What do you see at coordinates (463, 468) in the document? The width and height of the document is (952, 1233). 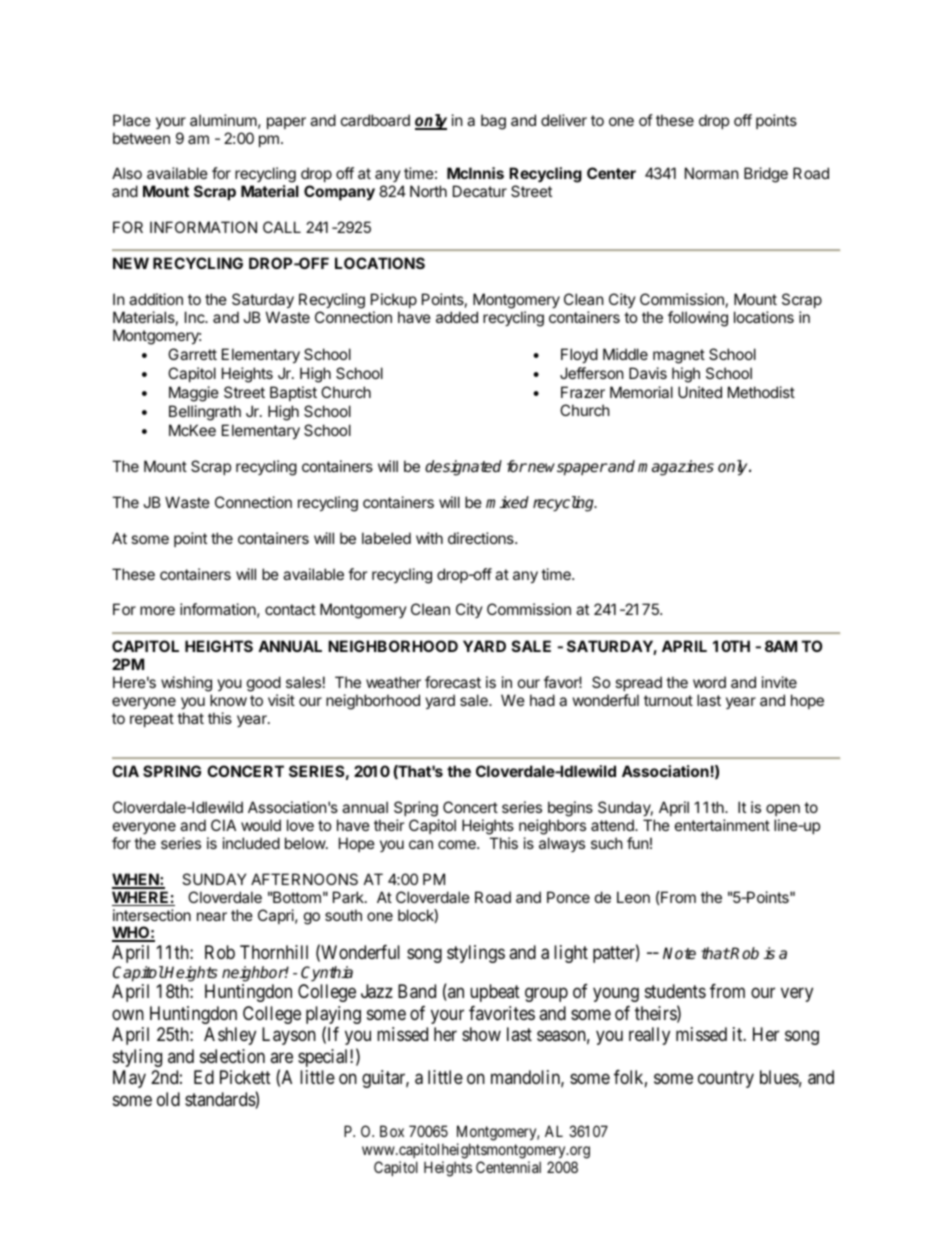 I see `designated` at bounding box center [463, 468].
